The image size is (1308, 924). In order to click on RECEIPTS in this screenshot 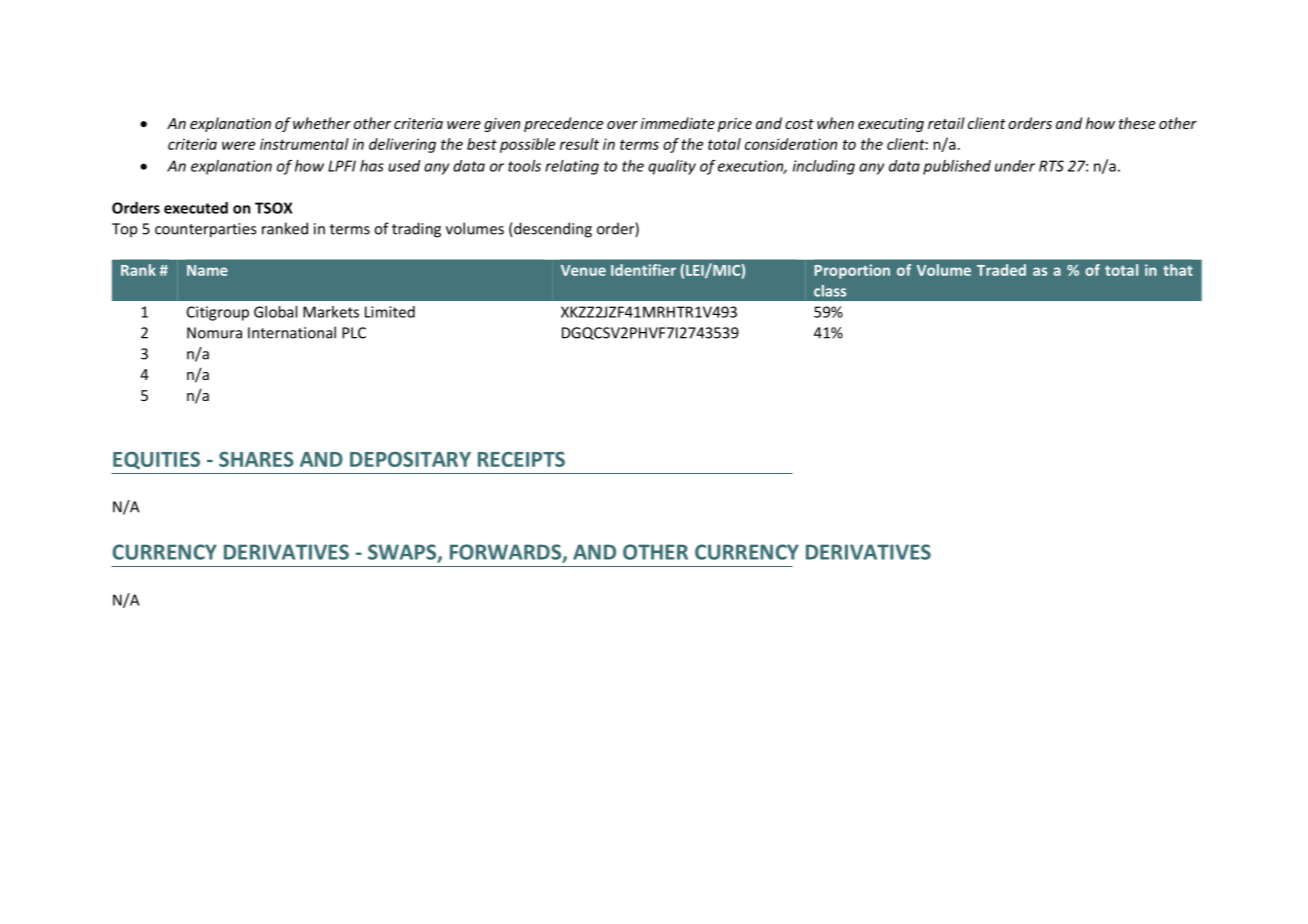, I will do `click(521, 459)`.
